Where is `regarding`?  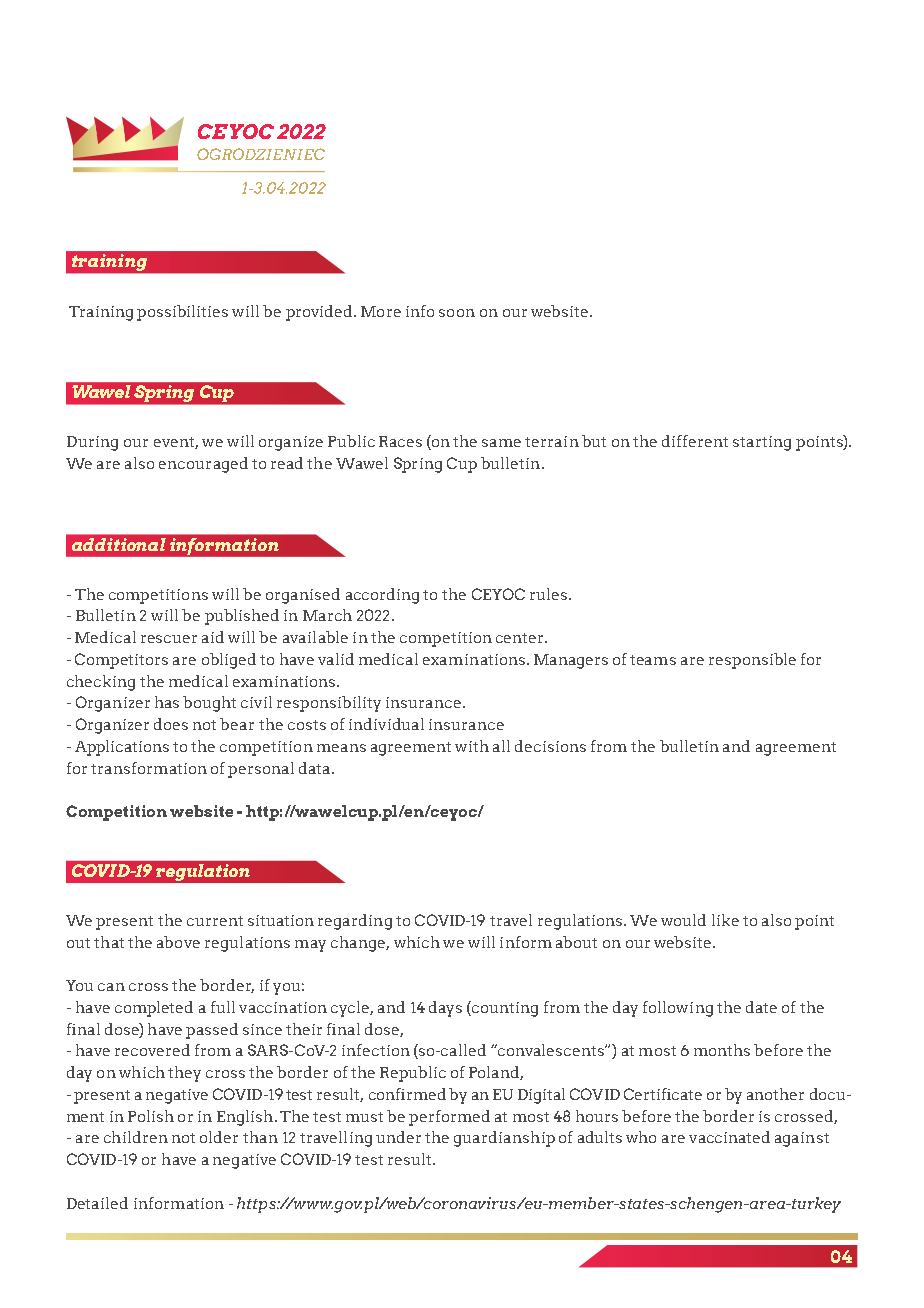 regarding is located at coordinates (355, 922).
